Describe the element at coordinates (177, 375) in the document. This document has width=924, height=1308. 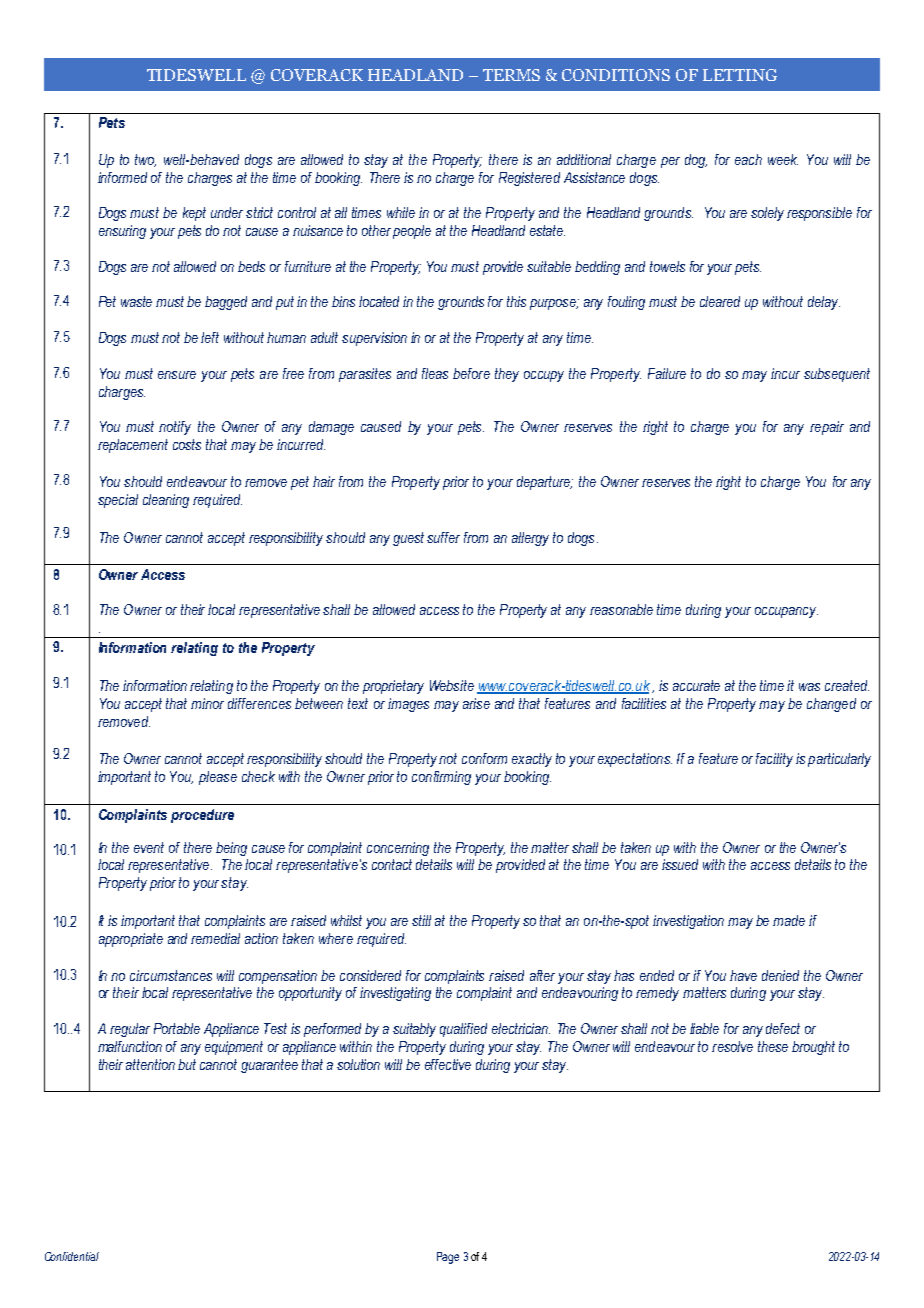
I see `ensure` at that location.
